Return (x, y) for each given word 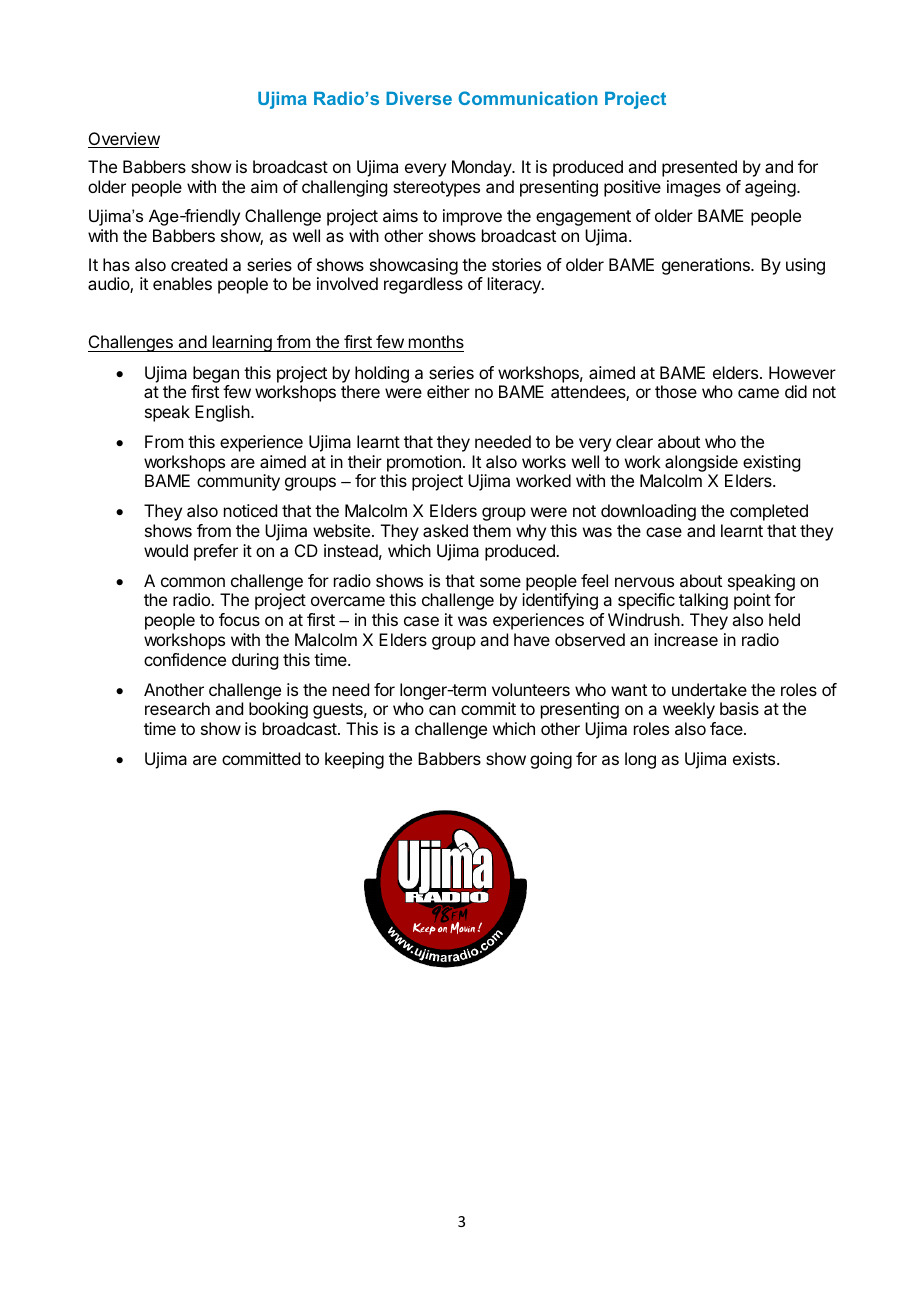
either (448, 391)
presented (699, 168)
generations (707, 266)
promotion (424, 463)
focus (239, 619)
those (676, 391)
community (238, 482)
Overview (124, 140)
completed (769, 512)
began (216, 374)
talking (703, 601)
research (177, 708)
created (199, 264)
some (500, 582)
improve (472, 217)
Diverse (419, 98)
